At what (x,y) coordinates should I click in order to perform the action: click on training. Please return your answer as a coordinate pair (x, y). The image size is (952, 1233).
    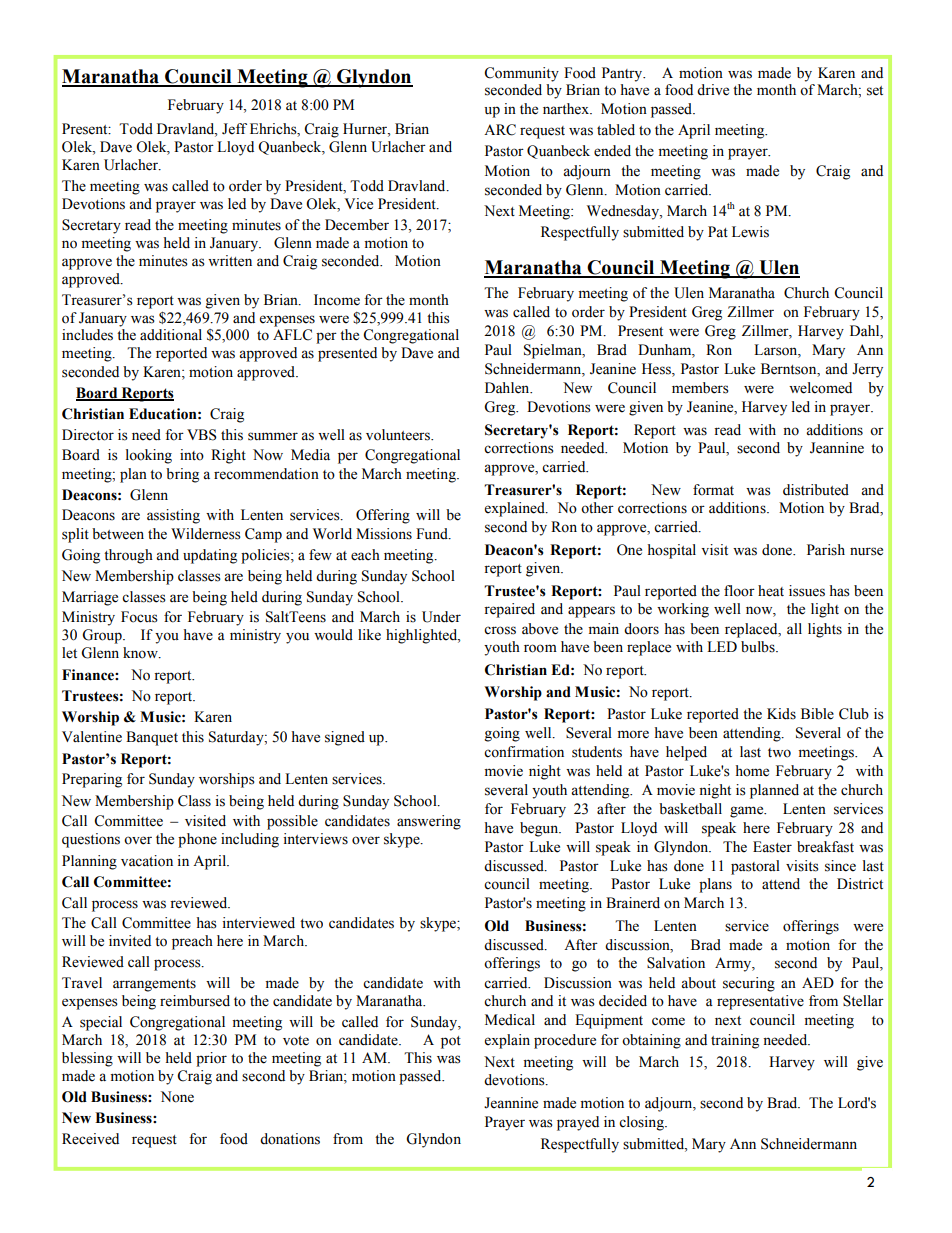
    Looking at the image, I should click on (735, 1041).
